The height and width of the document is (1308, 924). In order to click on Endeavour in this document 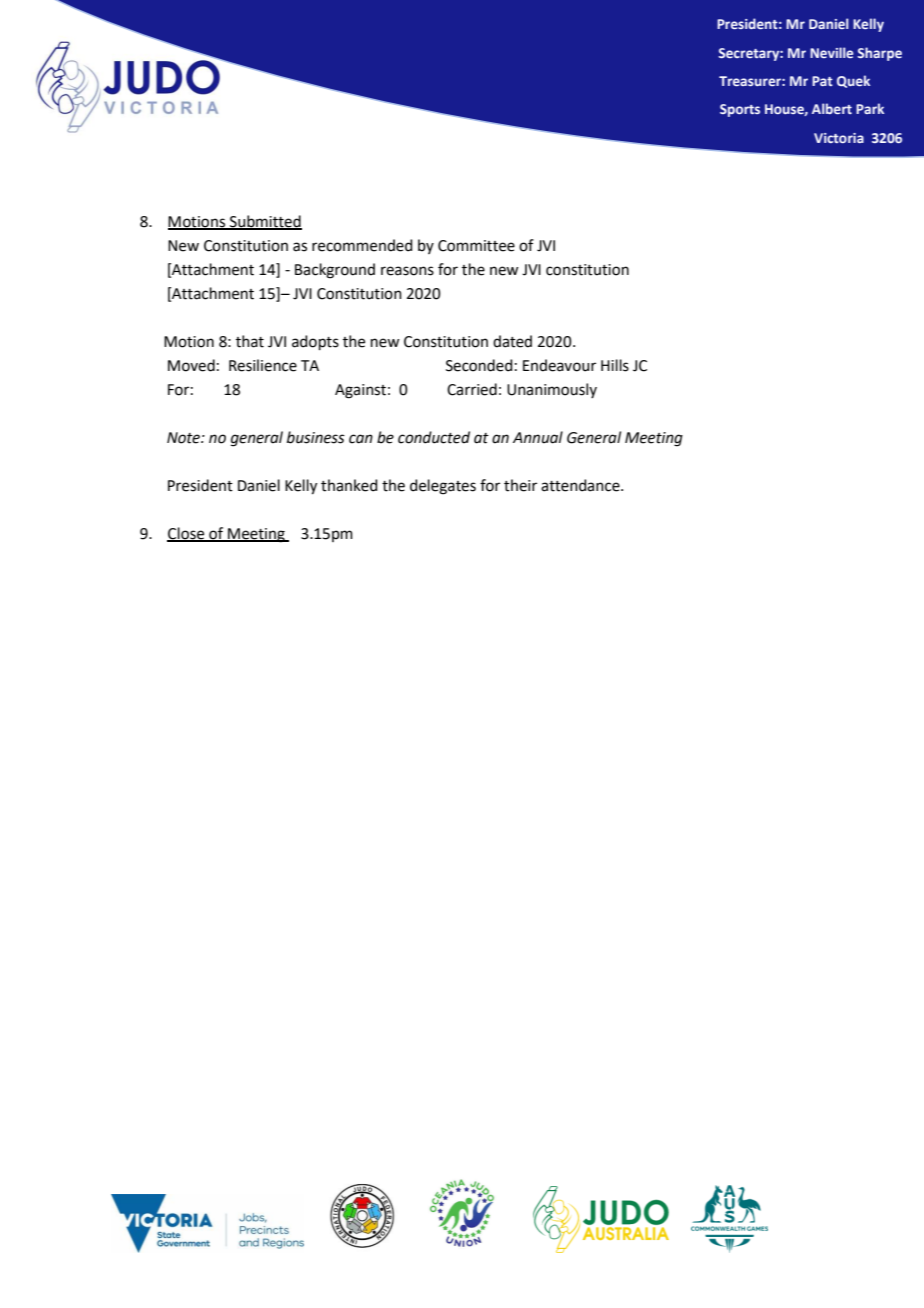, I will do `click(559, 365)`.
